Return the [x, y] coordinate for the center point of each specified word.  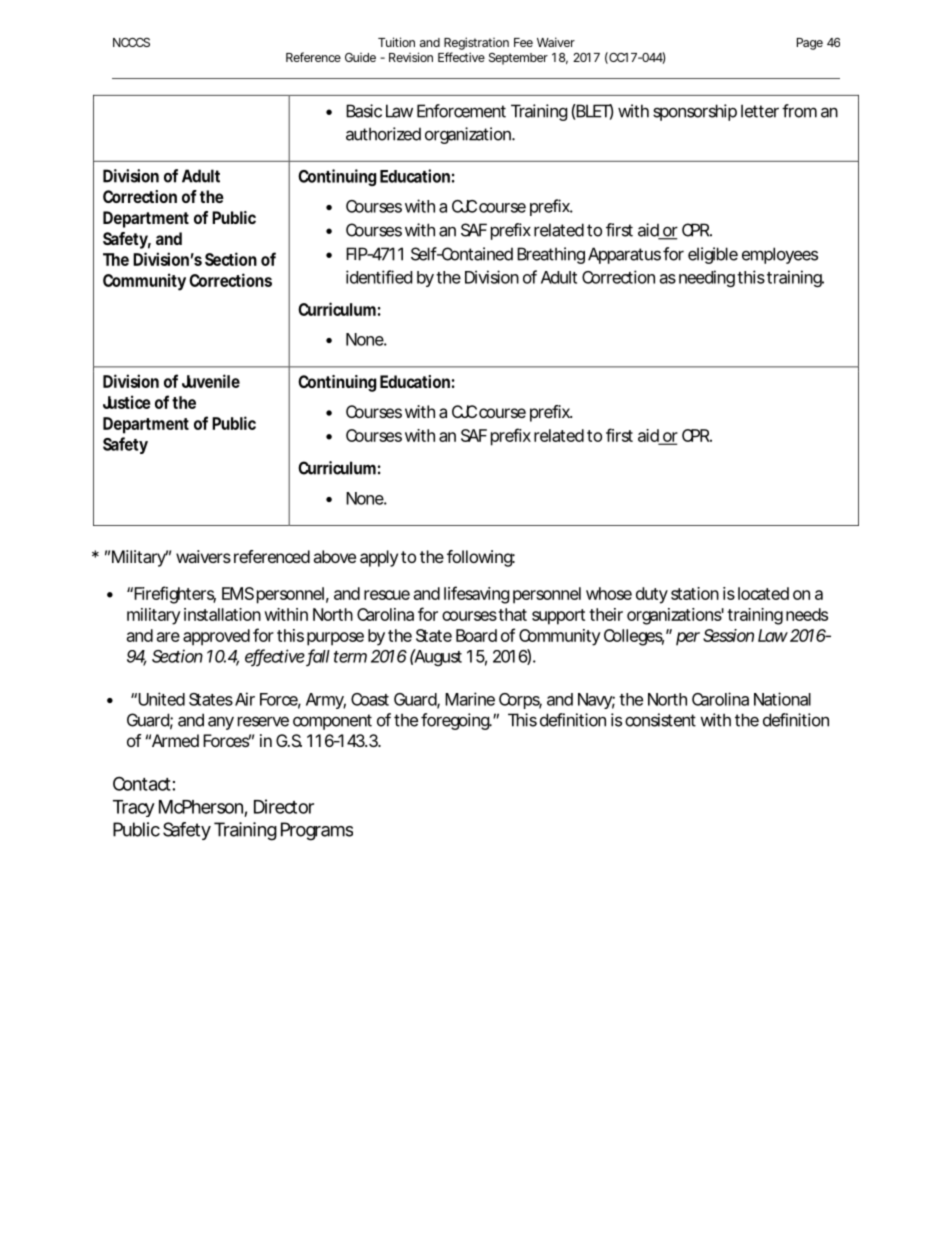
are [168, 637]
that [512, 614]
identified [379, 277]
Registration [476, 43]
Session [728, 635]
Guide [360, 57]
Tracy [134, 808]
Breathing [551, 255]
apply [379, 558]
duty [652, 595]
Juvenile [211, 381]
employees [780, 255]
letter [760, 111]
